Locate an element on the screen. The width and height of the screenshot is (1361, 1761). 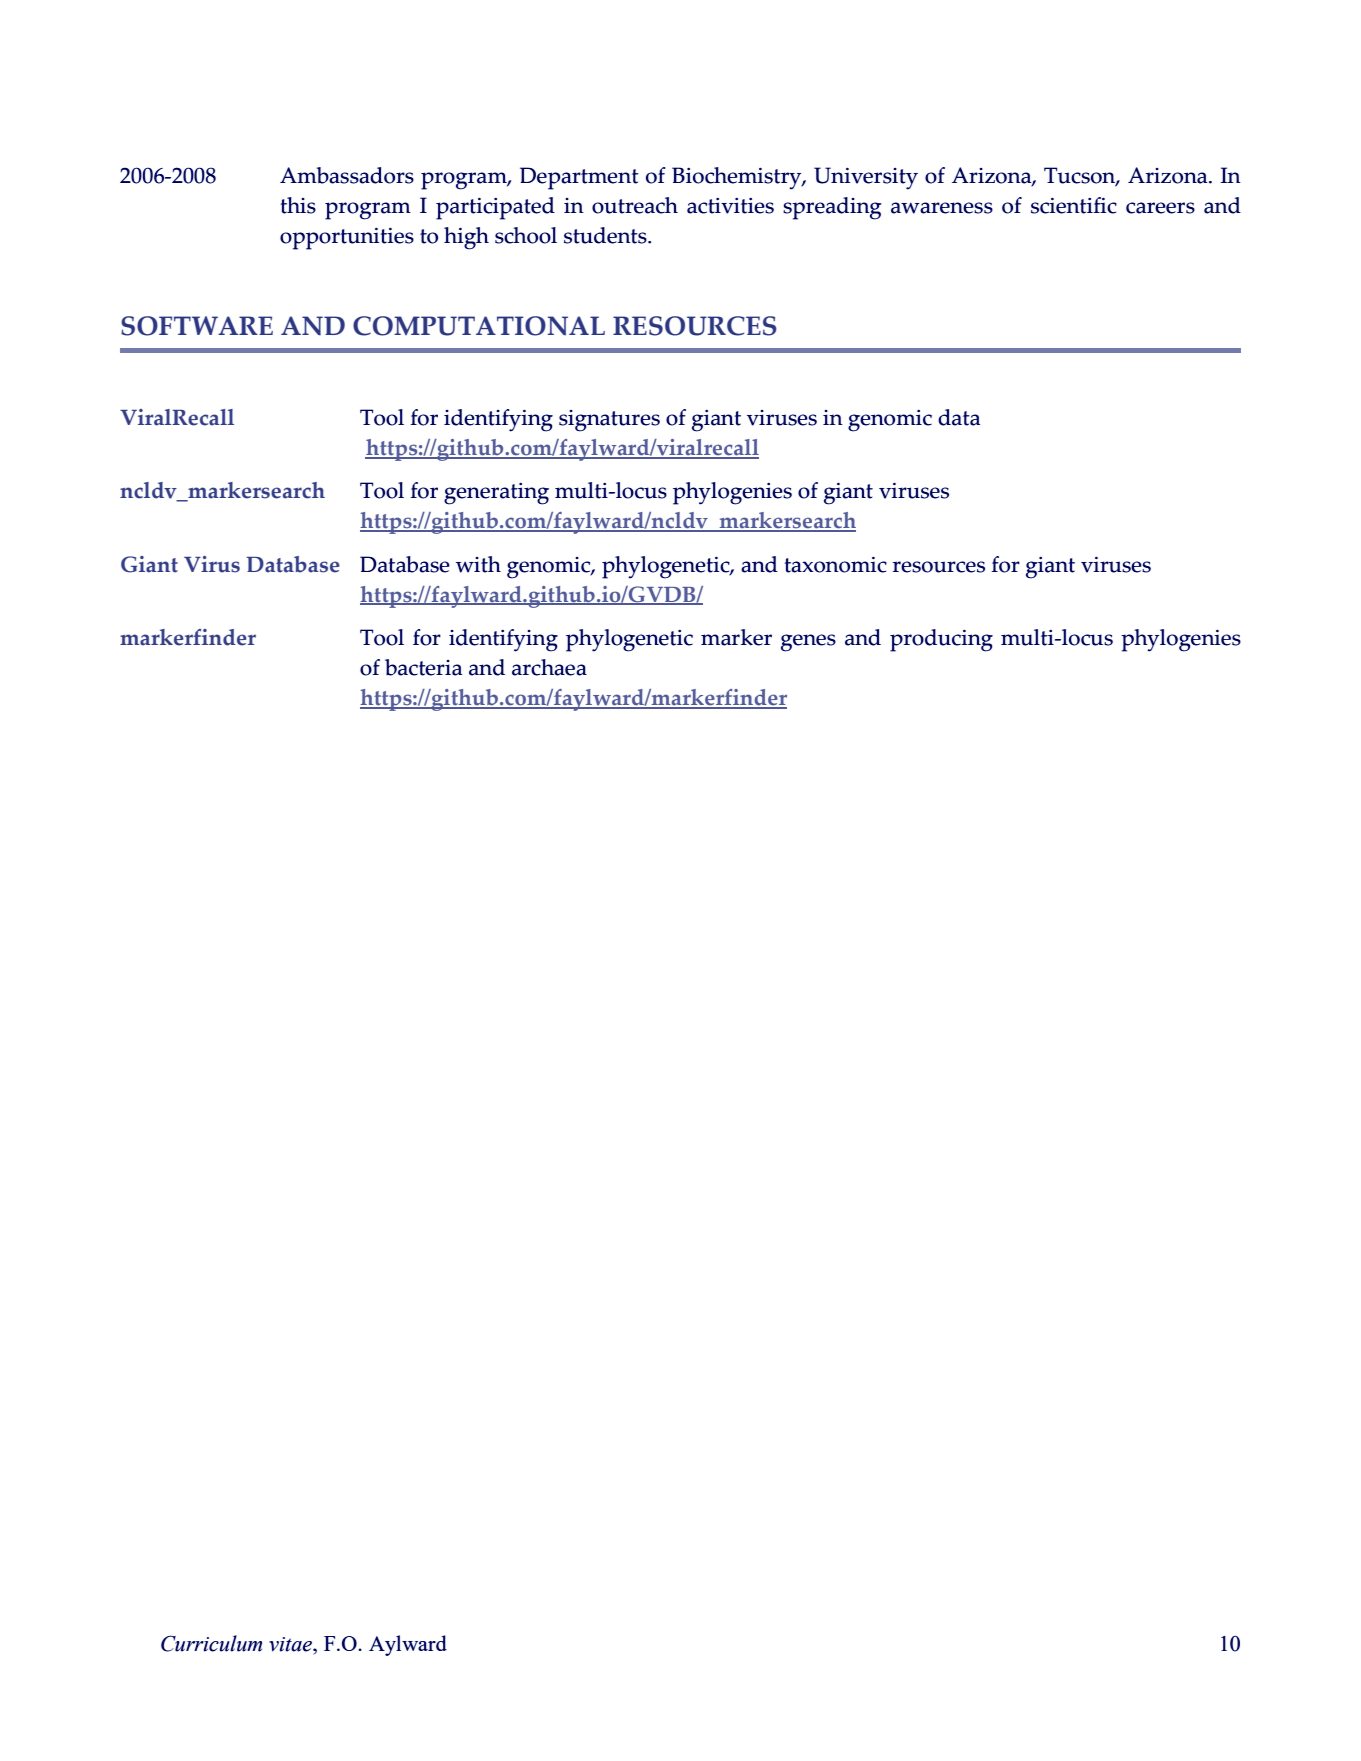
opportunities is located at coordinates (347, 239).
